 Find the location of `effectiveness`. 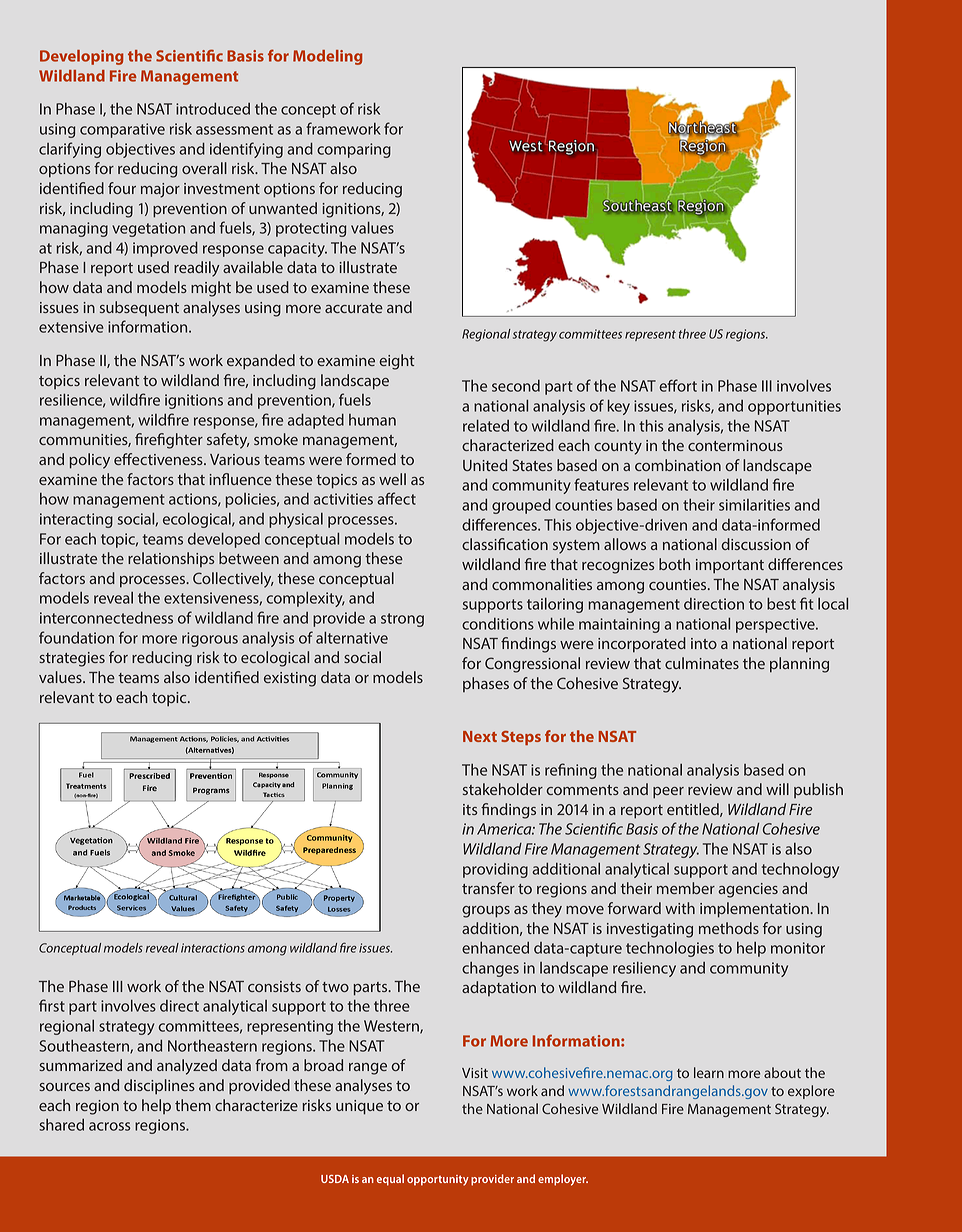

effectiveness is located at coordinates (159, 459).
